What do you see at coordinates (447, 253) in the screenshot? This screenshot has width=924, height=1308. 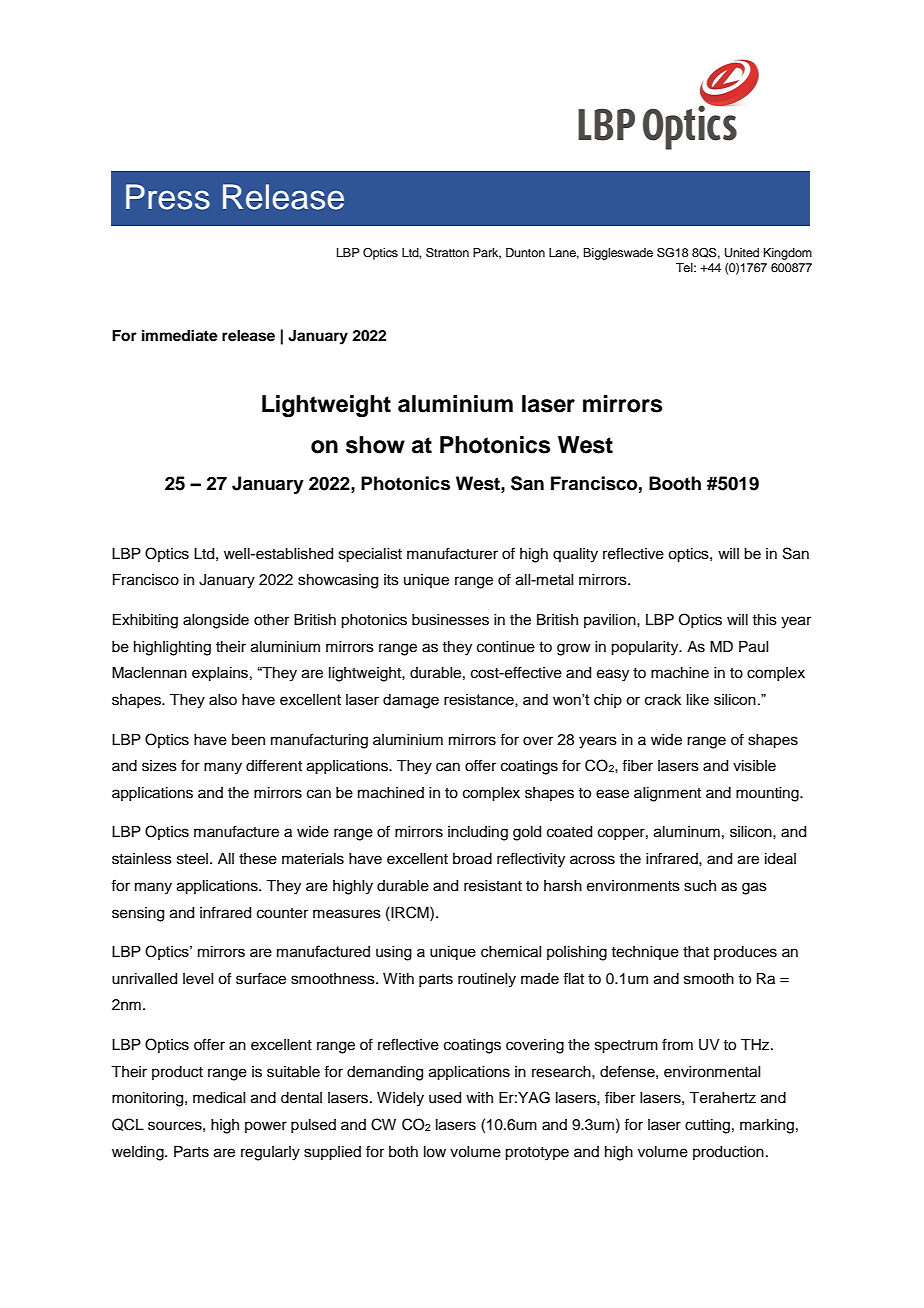 I see `Stratton` at bounding box center [447, 253].
